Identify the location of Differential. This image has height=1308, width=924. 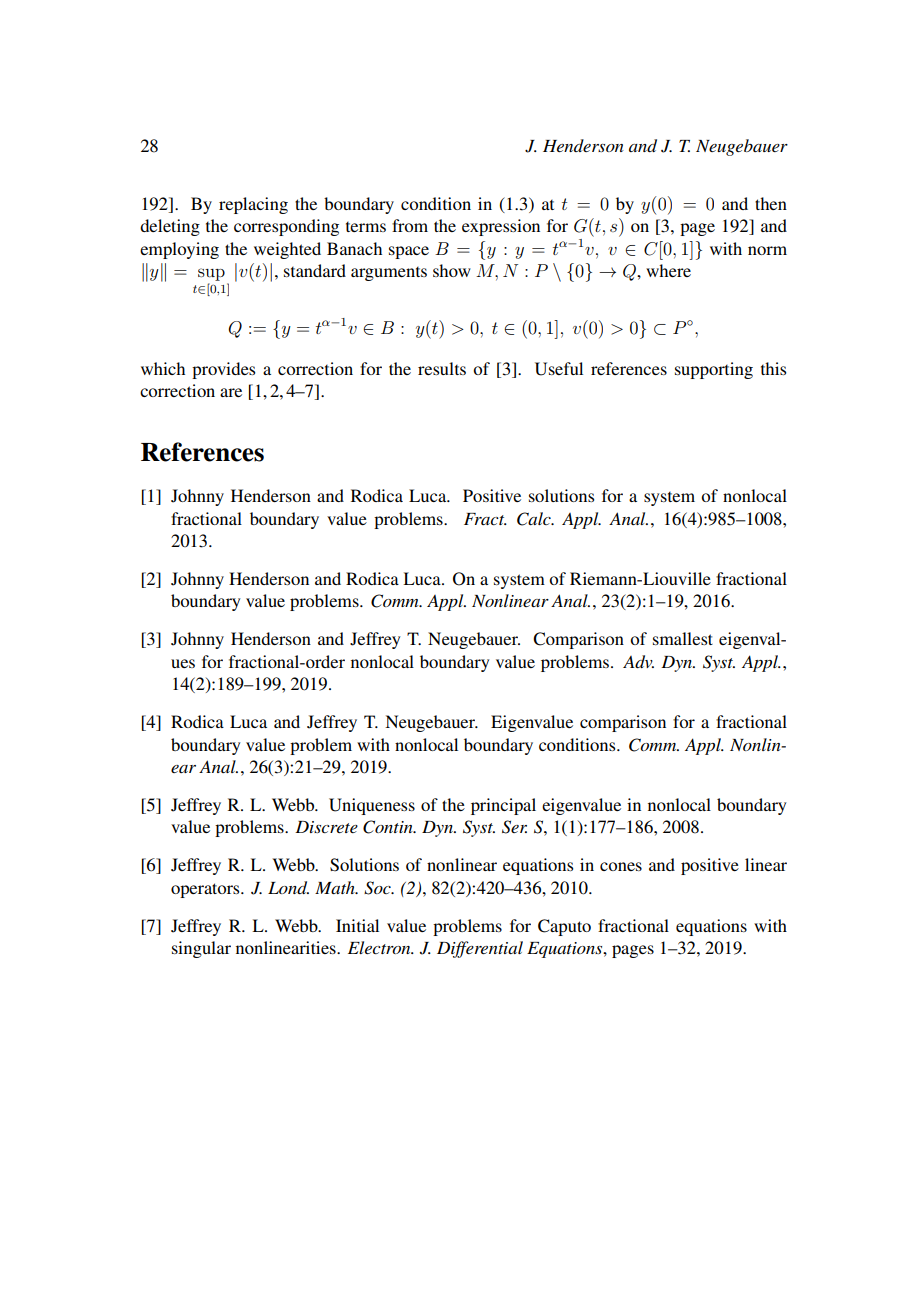
(480, 949).
